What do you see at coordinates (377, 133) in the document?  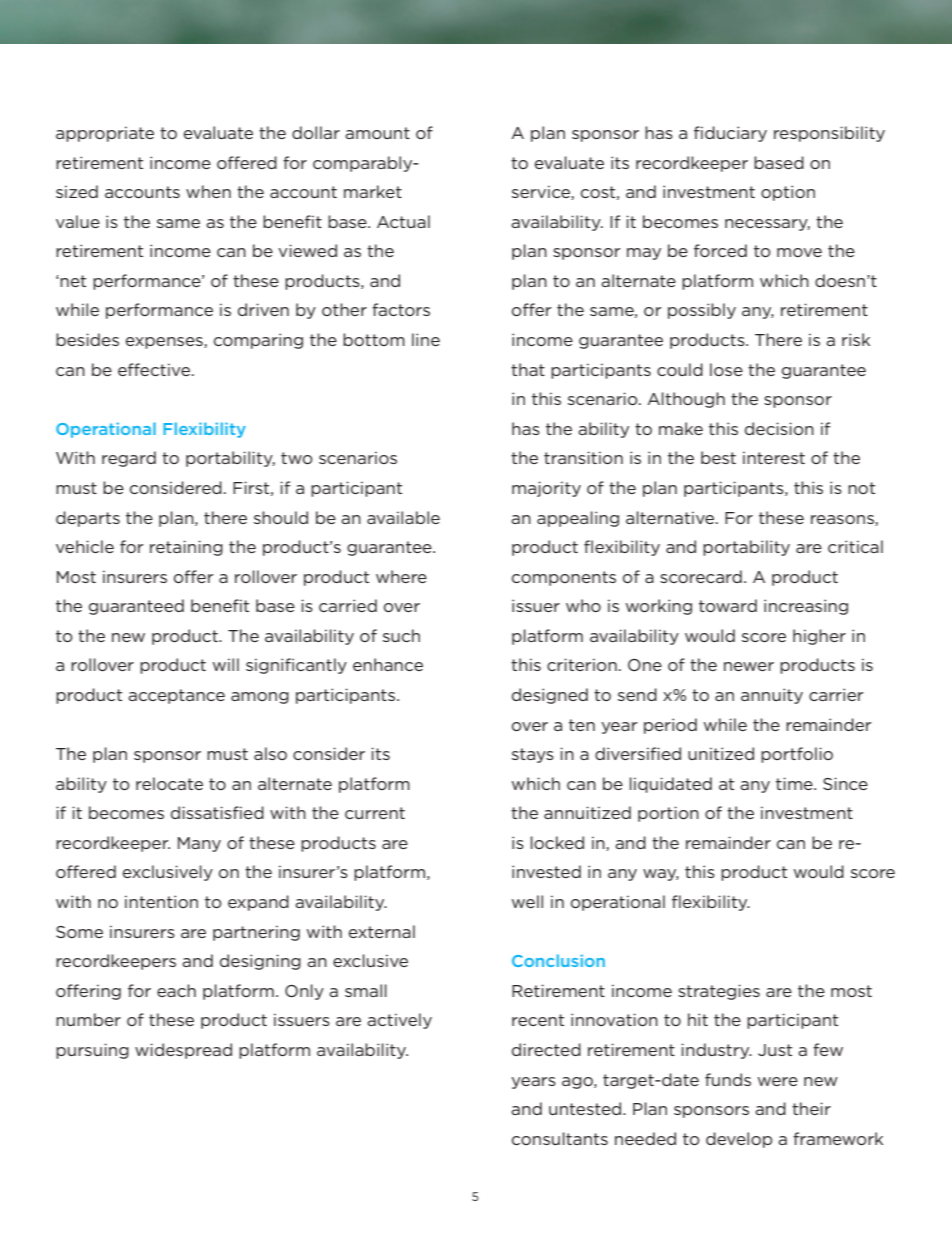 I see `amount` at bounding box center [377, 133].
